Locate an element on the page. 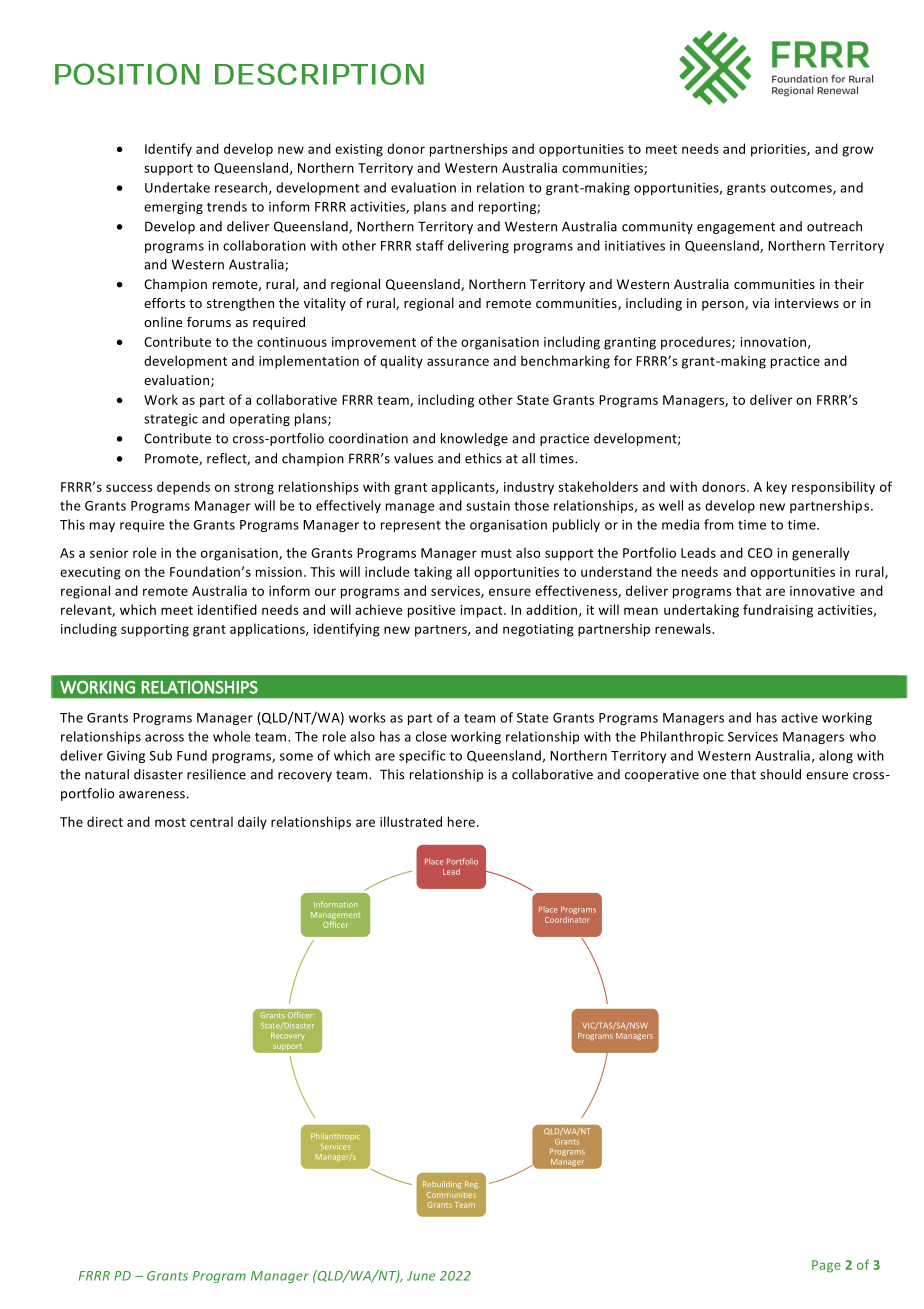 The height and width of the image is (1309, 924). close is located at coordinates (431, 736).
